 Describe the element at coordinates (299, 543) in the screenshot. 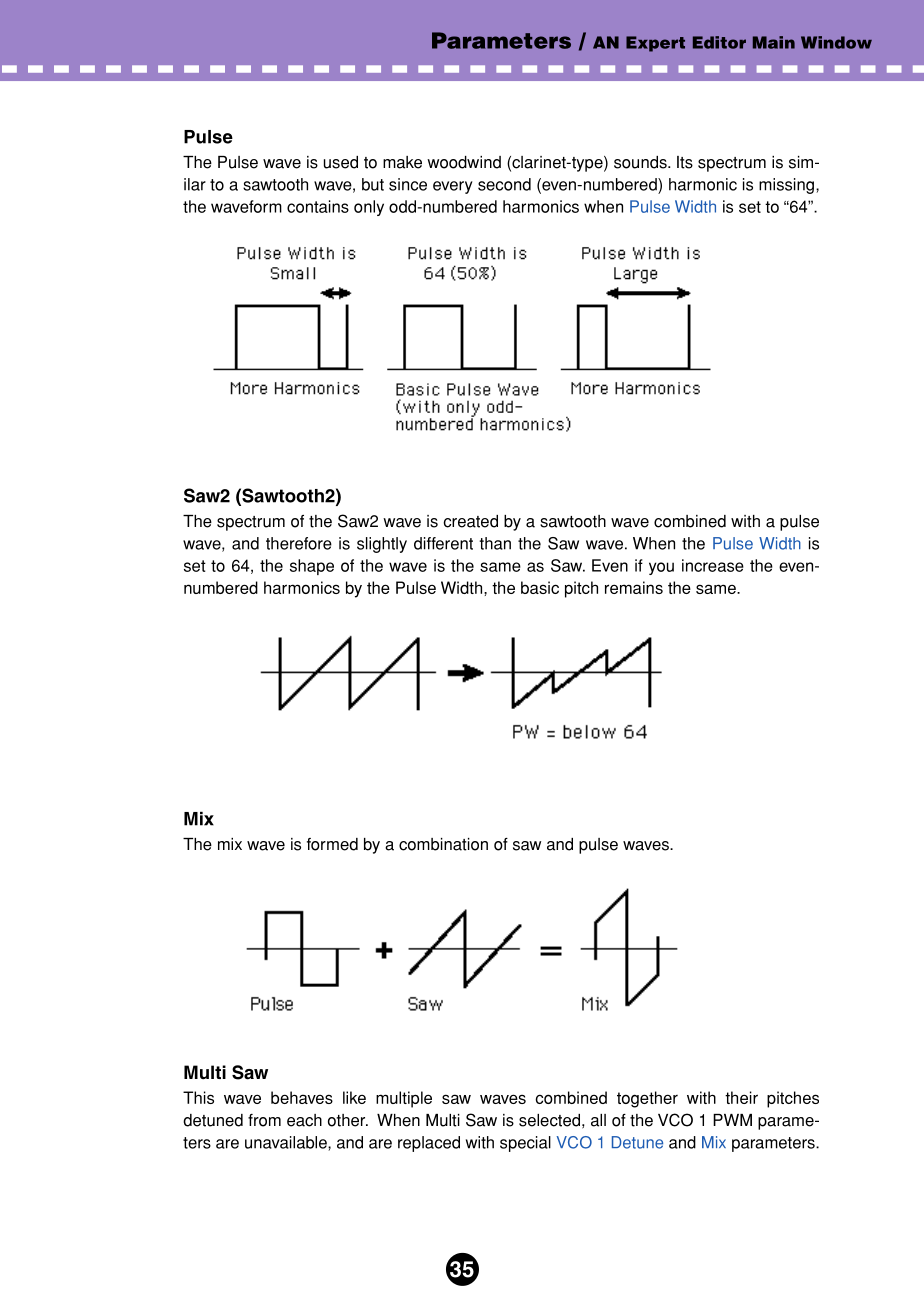

I see `therefore` at that location.
